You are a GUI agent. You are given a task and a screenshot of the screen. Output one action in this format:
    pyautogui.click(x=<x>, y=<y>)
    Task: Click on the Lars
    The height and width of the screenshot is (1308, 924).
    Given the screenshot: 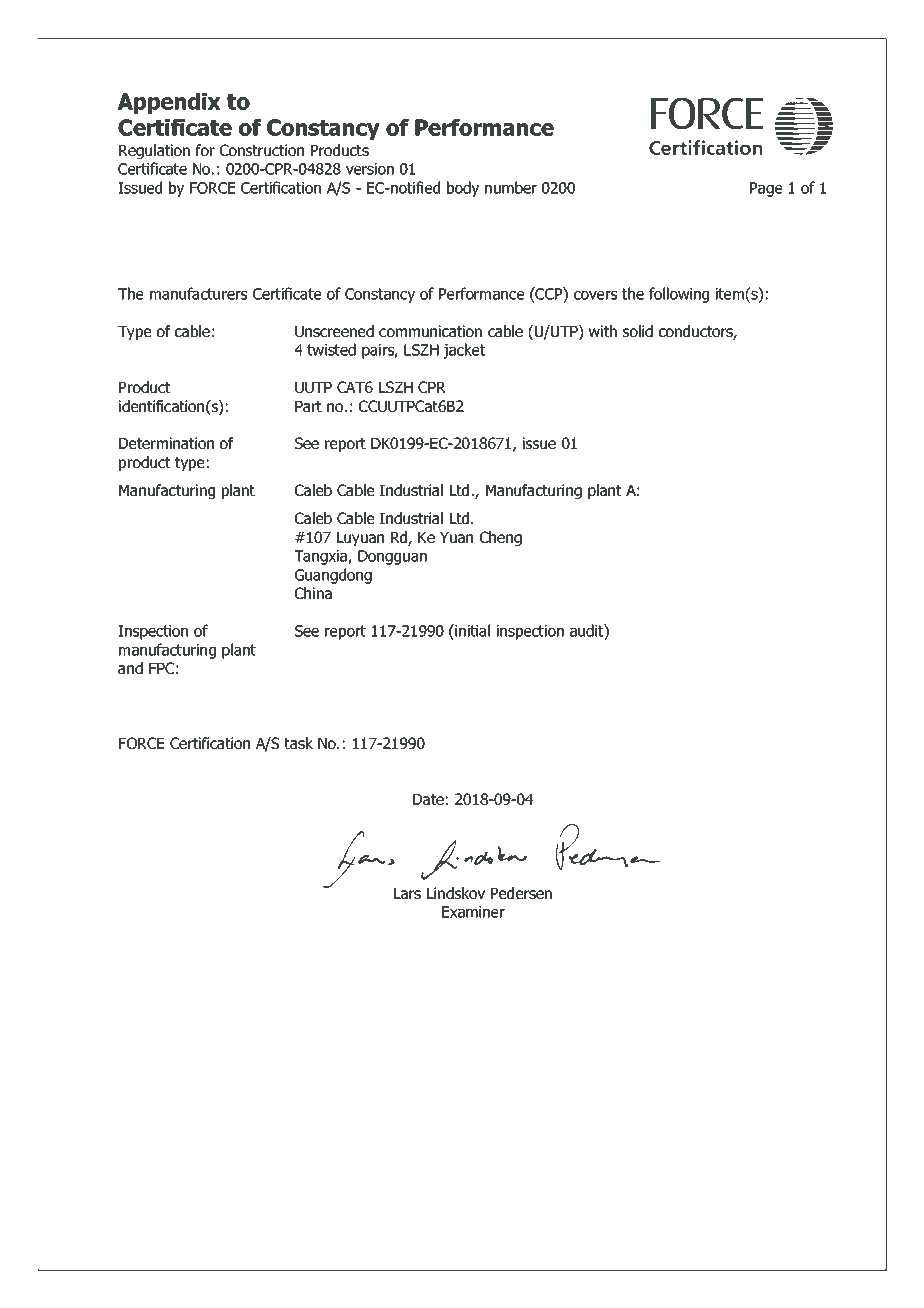 What is the action you would take?
    pyautogui.click(x=407, y=893)
